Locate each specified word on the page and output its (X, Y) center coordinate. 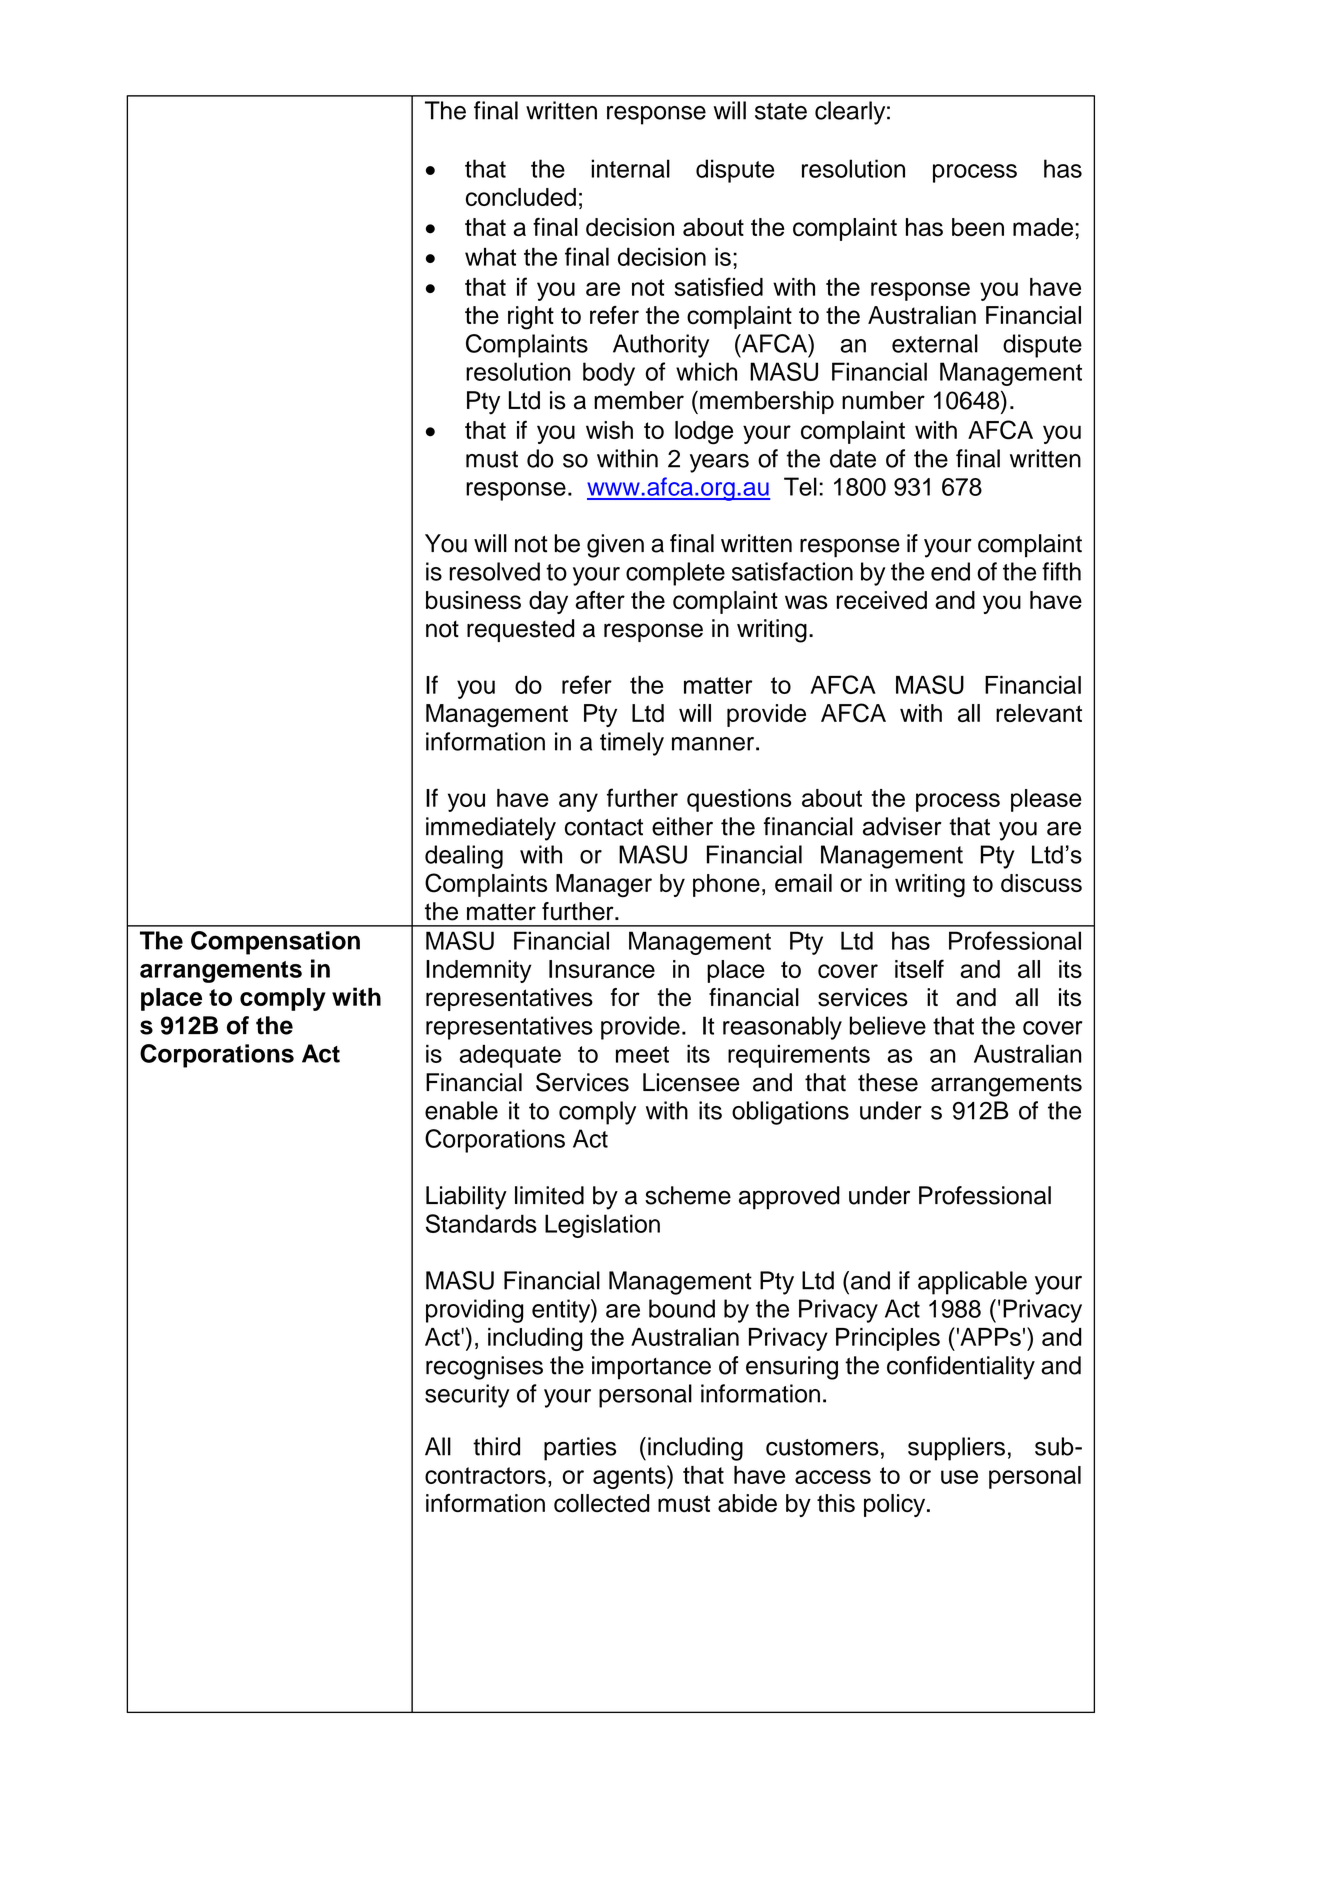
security (467, 1396)
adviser (902, 826)
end (950, 571)
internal (630, 168)
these (888, 1082)
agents (630, 1477)
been (978, 227)
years (719, 463)
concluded (521, 197)
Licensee (691, 1082)
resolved (495, 571)
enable (461, 1110)
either (682, 826)
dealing (464, 857)
